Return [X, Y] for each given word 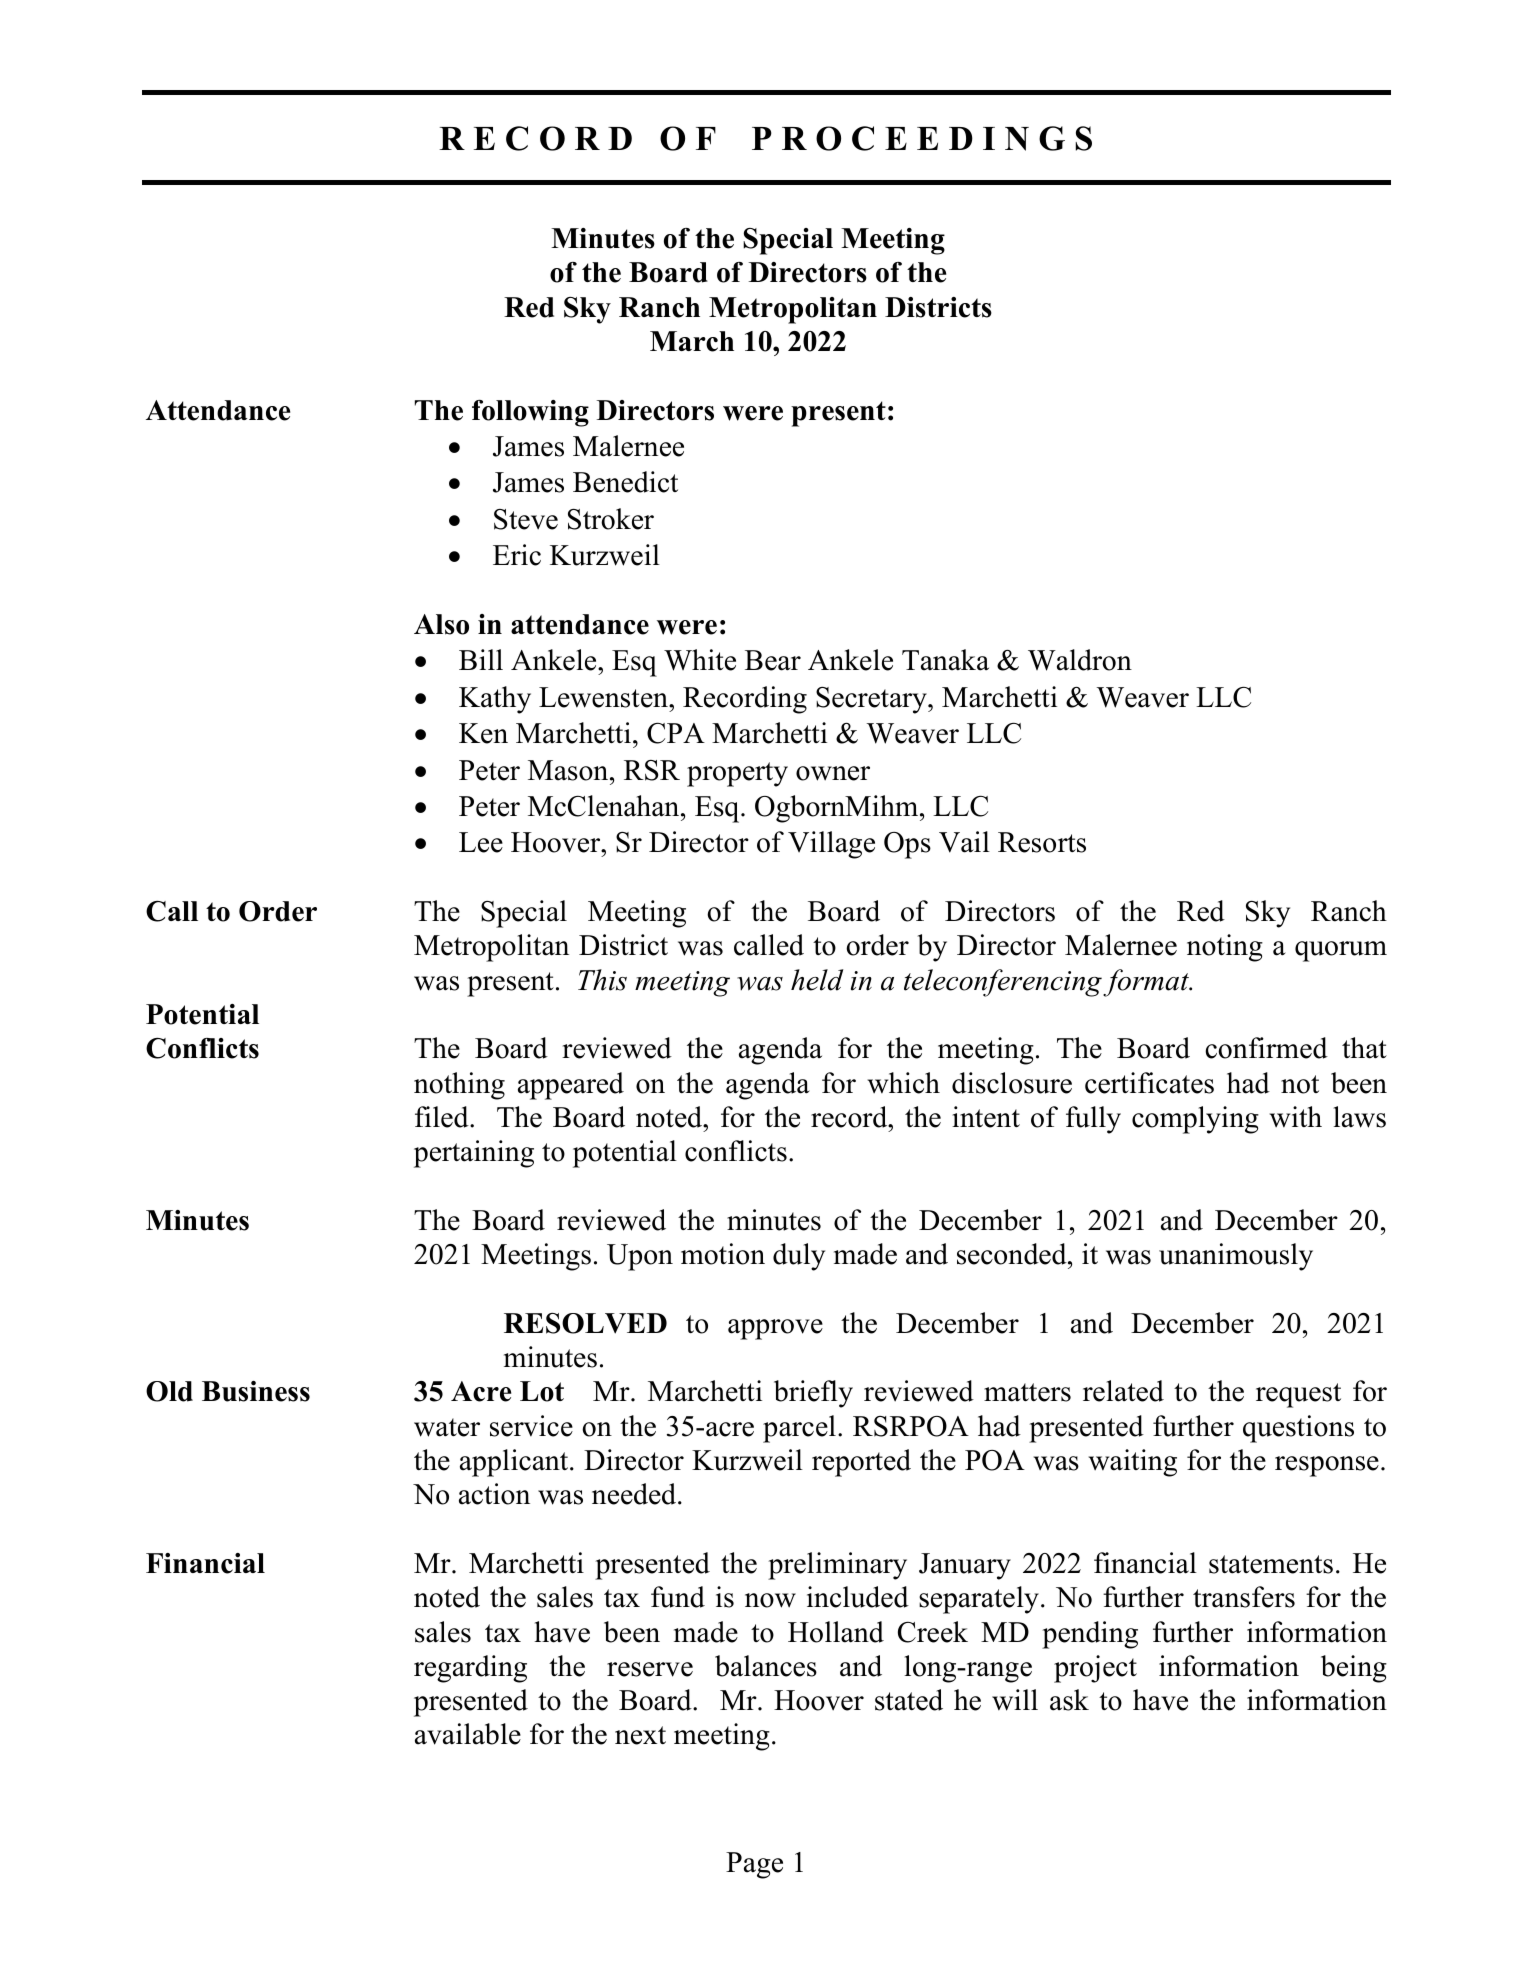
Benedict [625, 482]
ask [1069, 1700]
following [530, 413]
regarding [470, 1669]
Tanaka [945, 660]
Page [754, 1865]
